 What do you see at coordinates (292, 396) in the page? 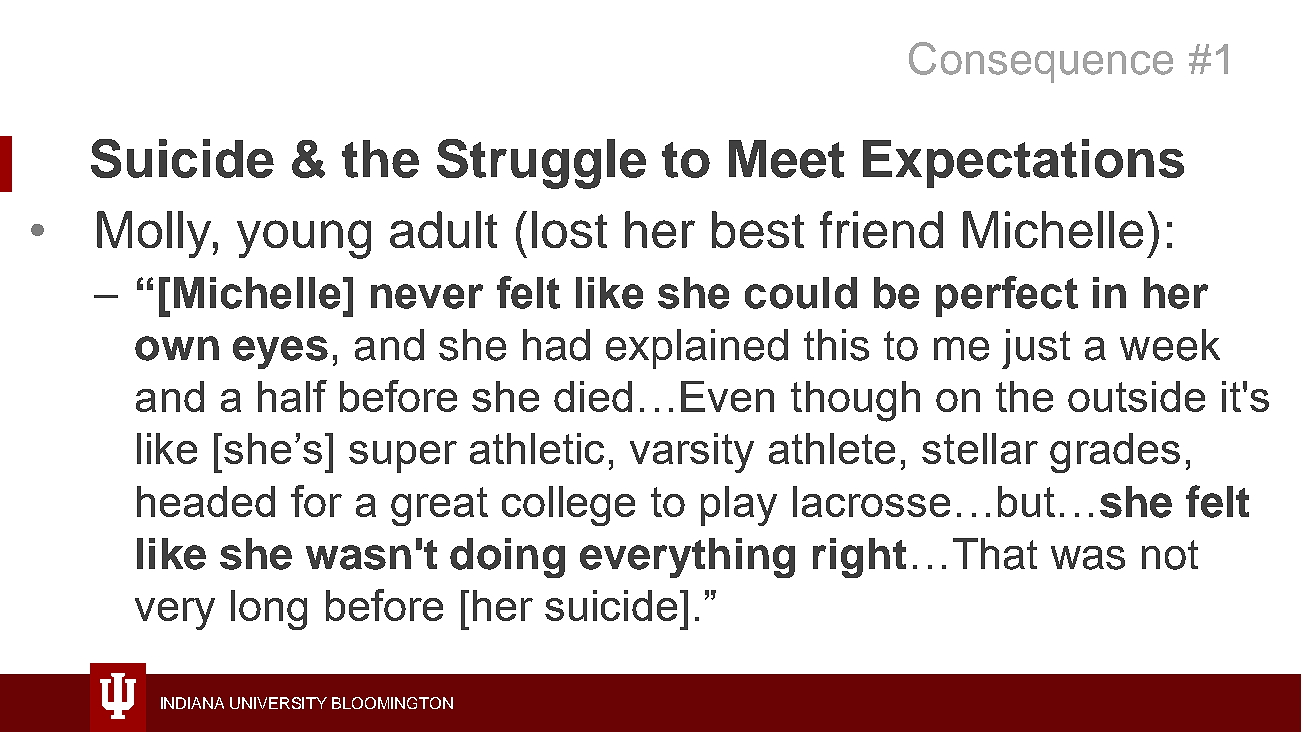
I see `half` at bounding box center [292, 396].
